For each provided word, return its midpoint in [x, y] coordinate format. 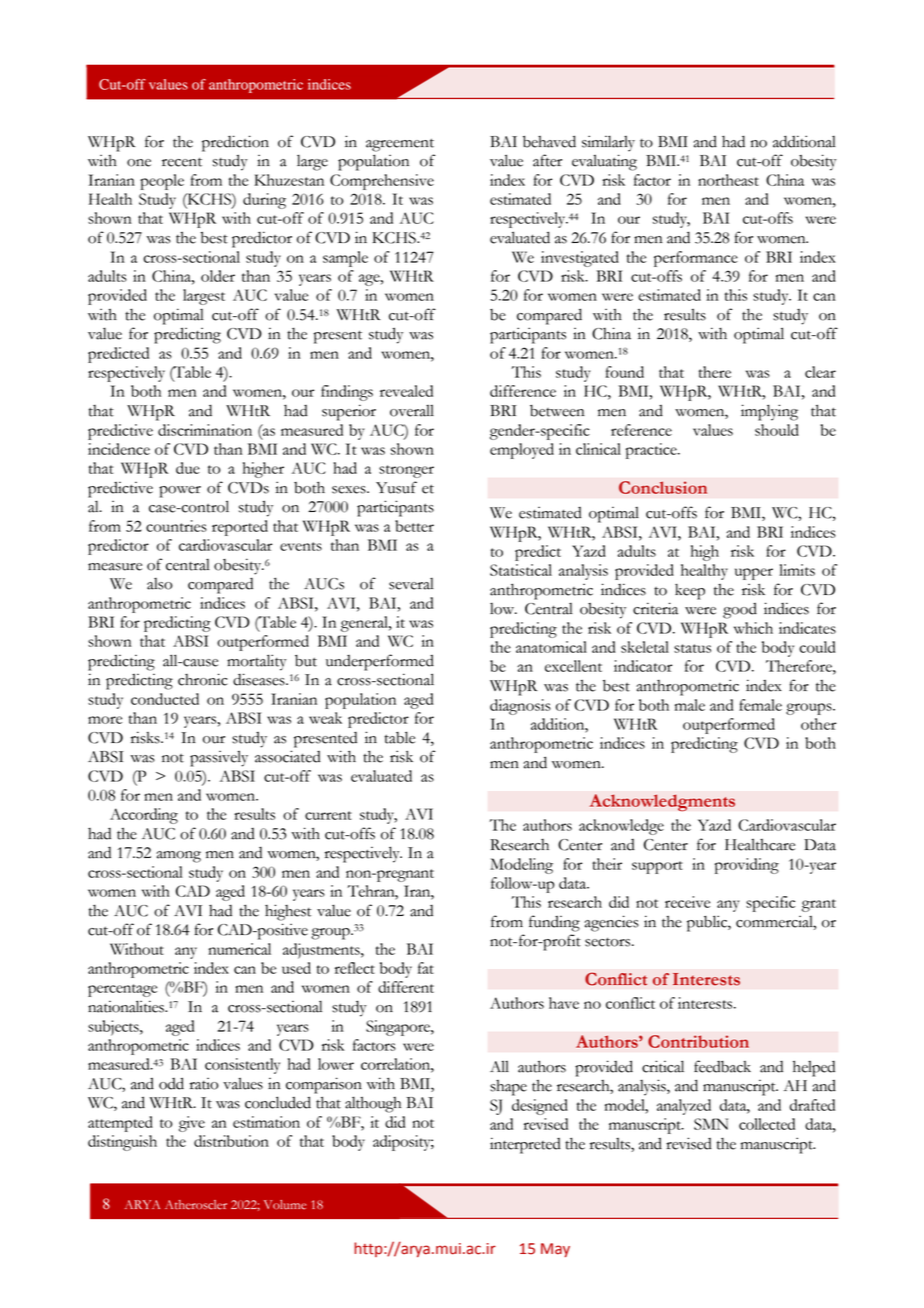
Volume [285, 1205]
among [178, 857]
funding [554, 923]
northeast [728, 180]
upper [754, 574]
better [414, 526]
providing [747, 866]
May [555, 1250]
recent [182, 162]
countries [176, 526]
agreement [400, 145]
